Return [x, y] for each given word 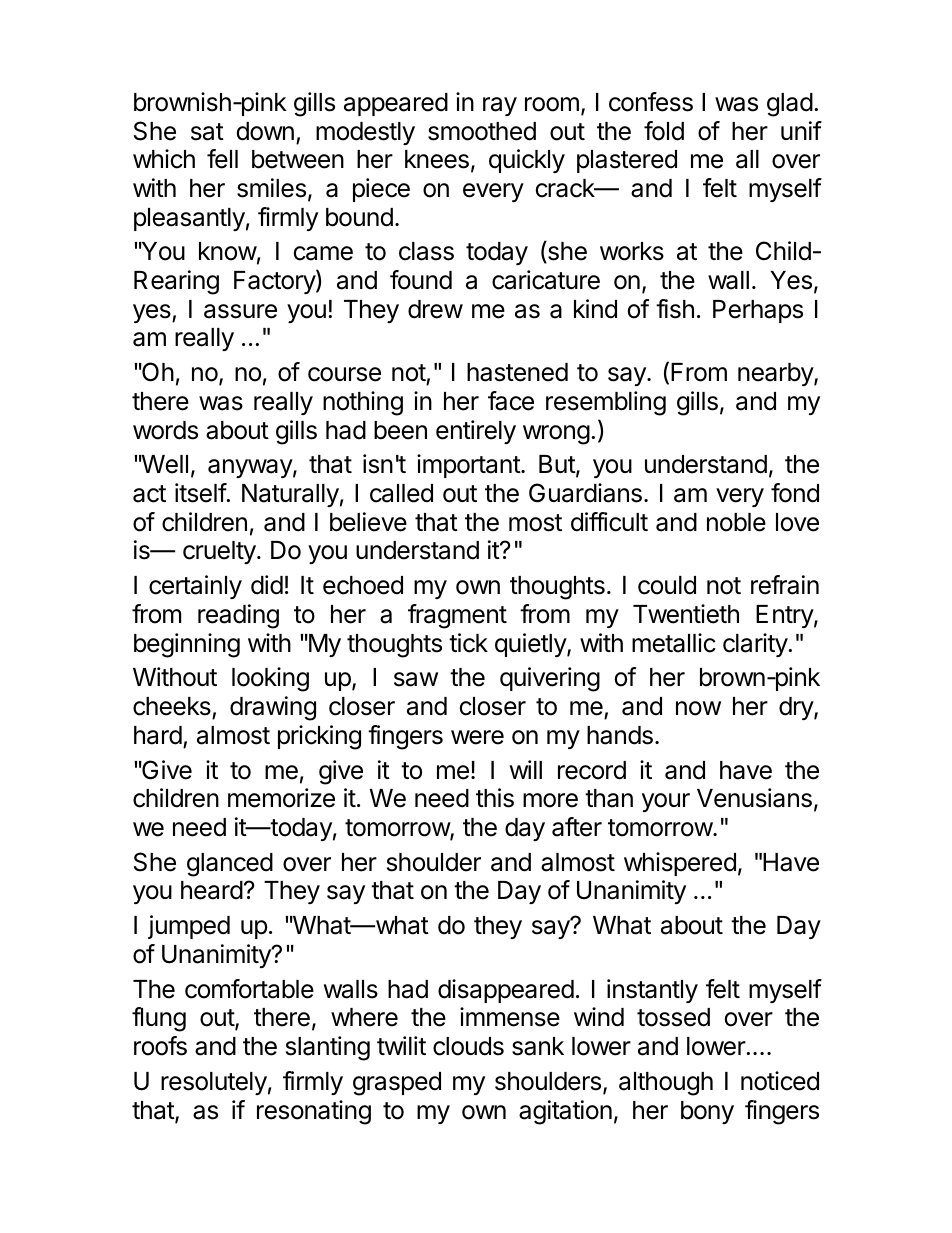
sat [207, 132]
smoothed [482, 131]
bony [707, 1112]
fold [664, 131]
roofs [160, 1046]
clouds [468, 1046]
